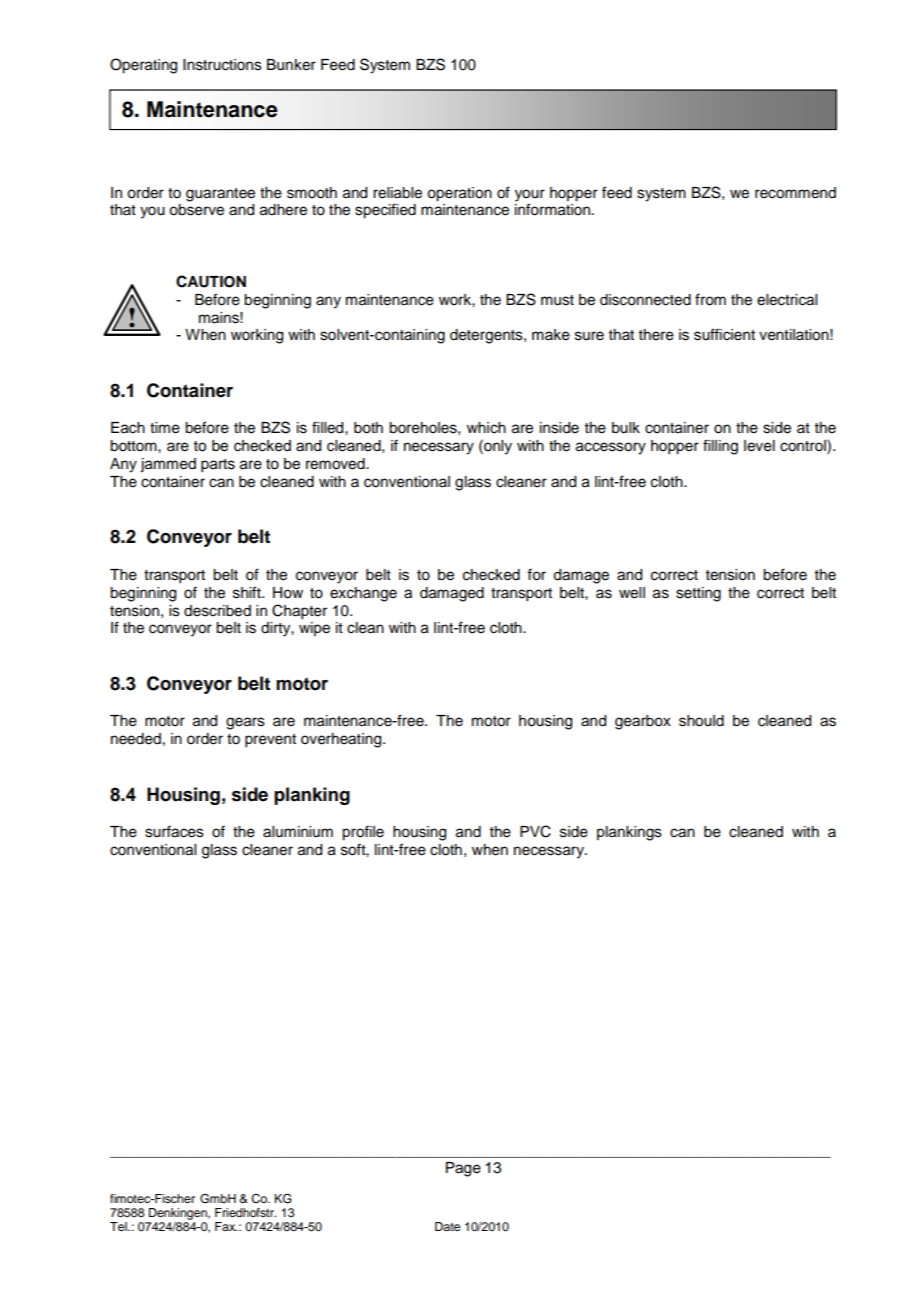  I want to click on which, so click(486, 428).
